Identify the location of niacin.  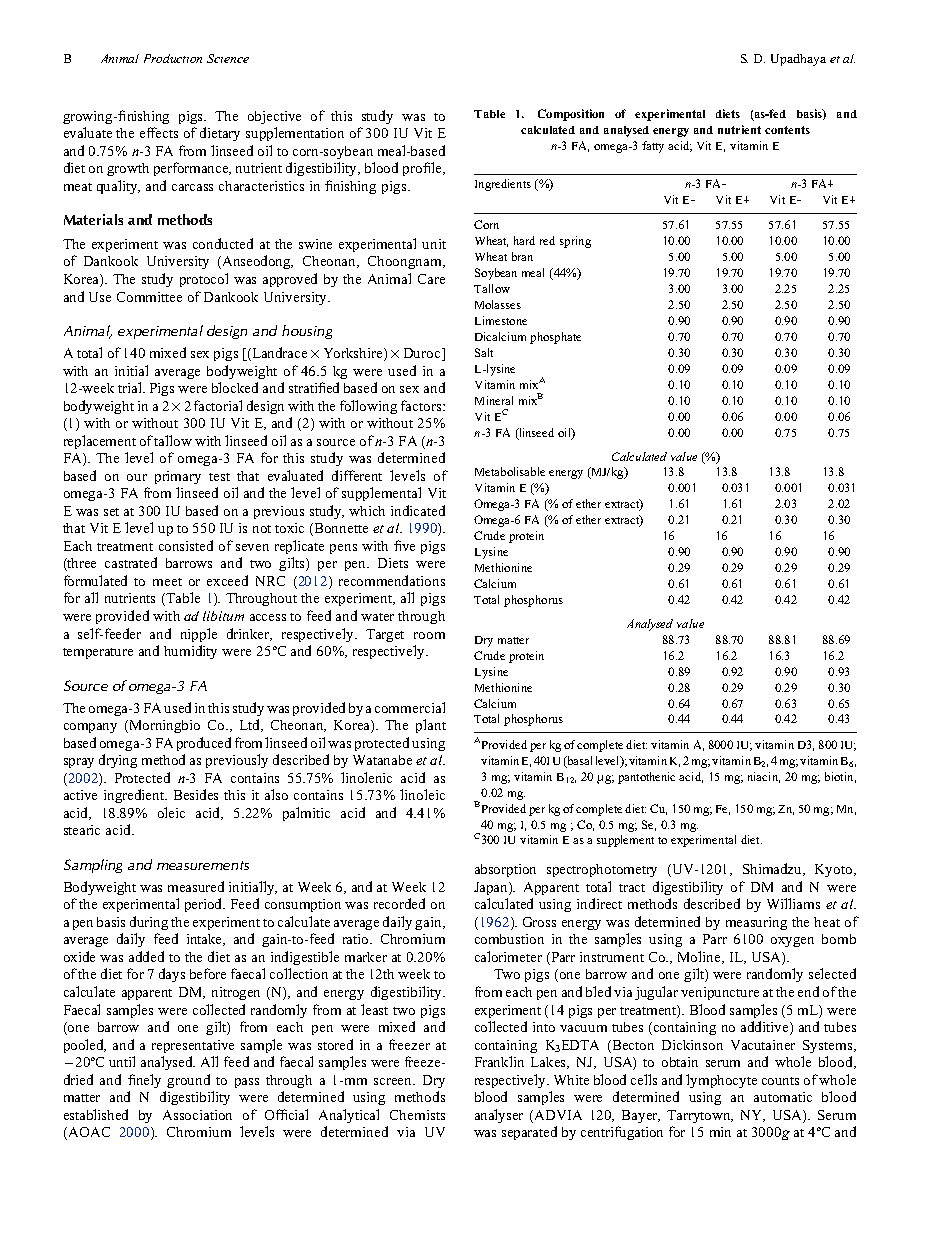
(764, 777).
